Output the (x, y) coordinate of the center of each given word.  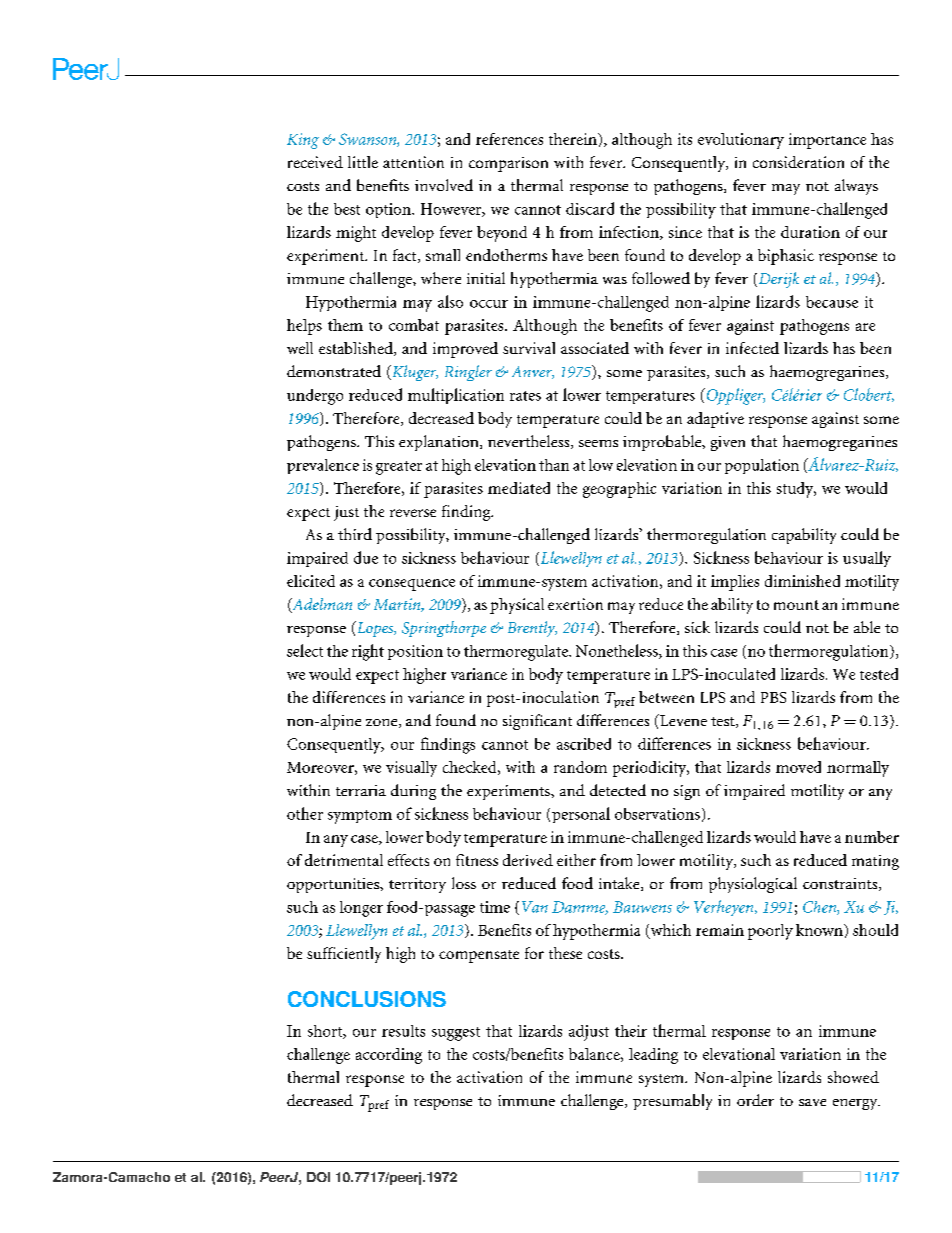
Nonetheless (618, 651)
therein (574, 139)
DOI (318, 1177)
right (368, 652)
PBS (773, 697)
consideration (798, 162)
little (363, 162)
